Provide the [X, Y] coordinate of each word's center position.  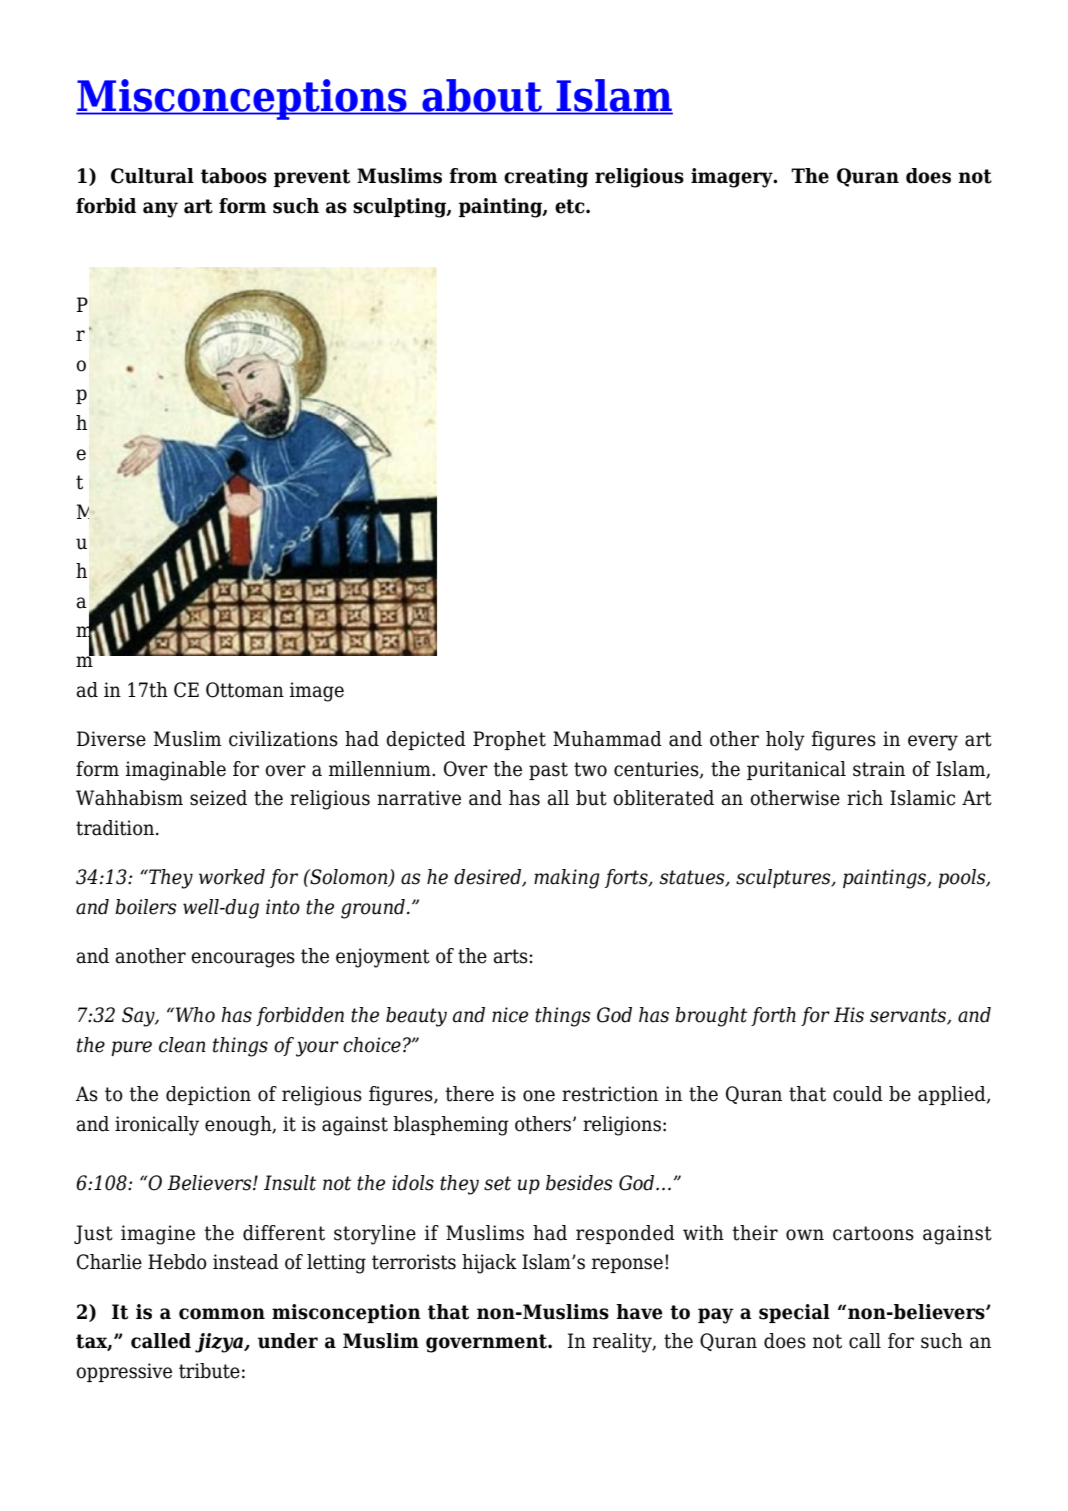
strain [879, 769]
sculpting [400, 208]
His [849, 1015]
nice [510, 1015]
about [482, 96]
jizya [220, 1343]
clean [182, 1045]
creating [546, 178]
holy [785, 741]
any [160, 210]
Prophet [509, 740]
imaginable [176, 771]
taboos [234, 176]
